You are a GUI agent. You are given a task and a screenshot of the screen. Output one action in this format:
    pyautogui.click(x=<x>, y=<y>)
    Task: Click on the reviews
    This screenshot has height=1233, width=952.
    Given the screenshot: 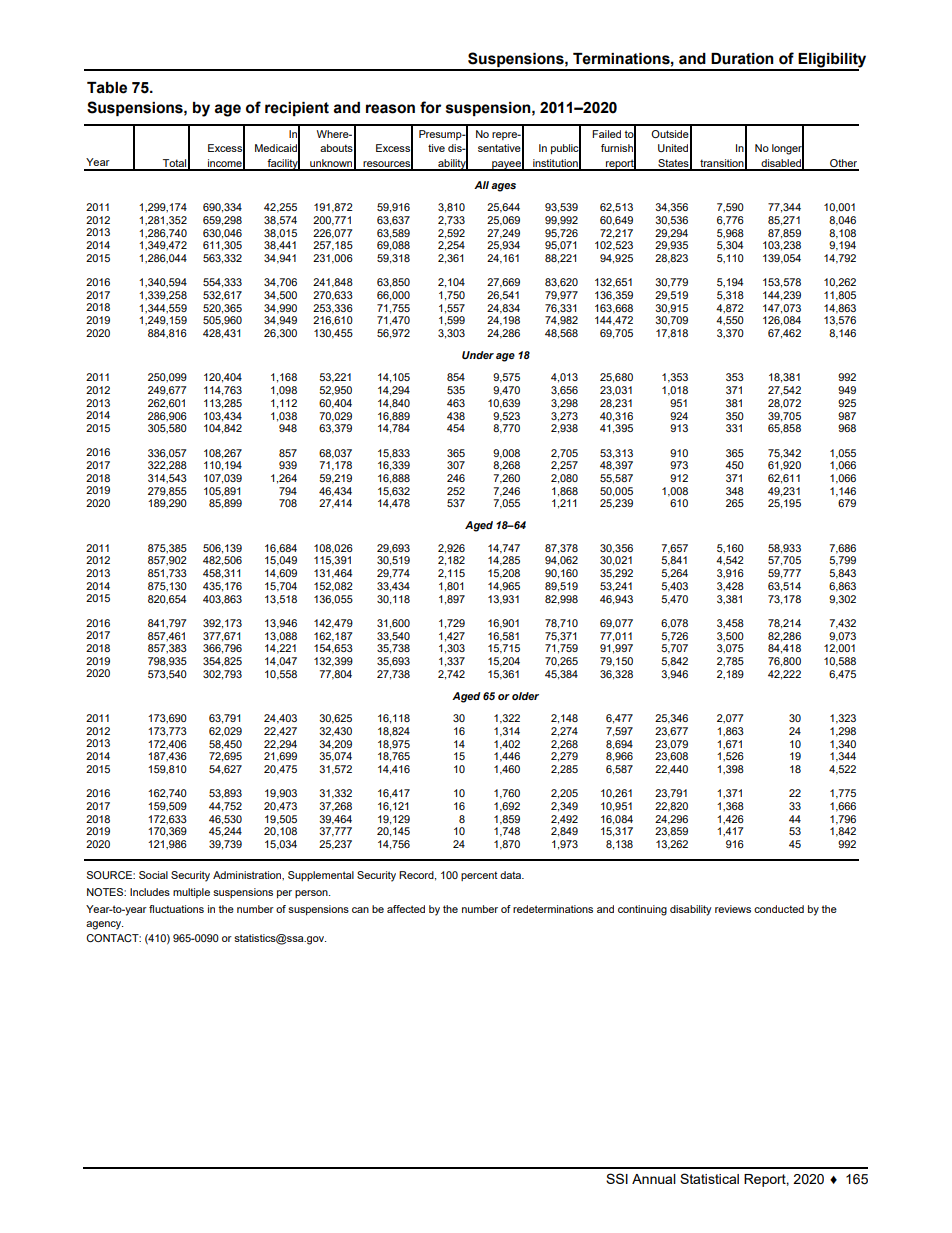 What is the action you would take?
    pyautogui.click(x=733, y=909)
